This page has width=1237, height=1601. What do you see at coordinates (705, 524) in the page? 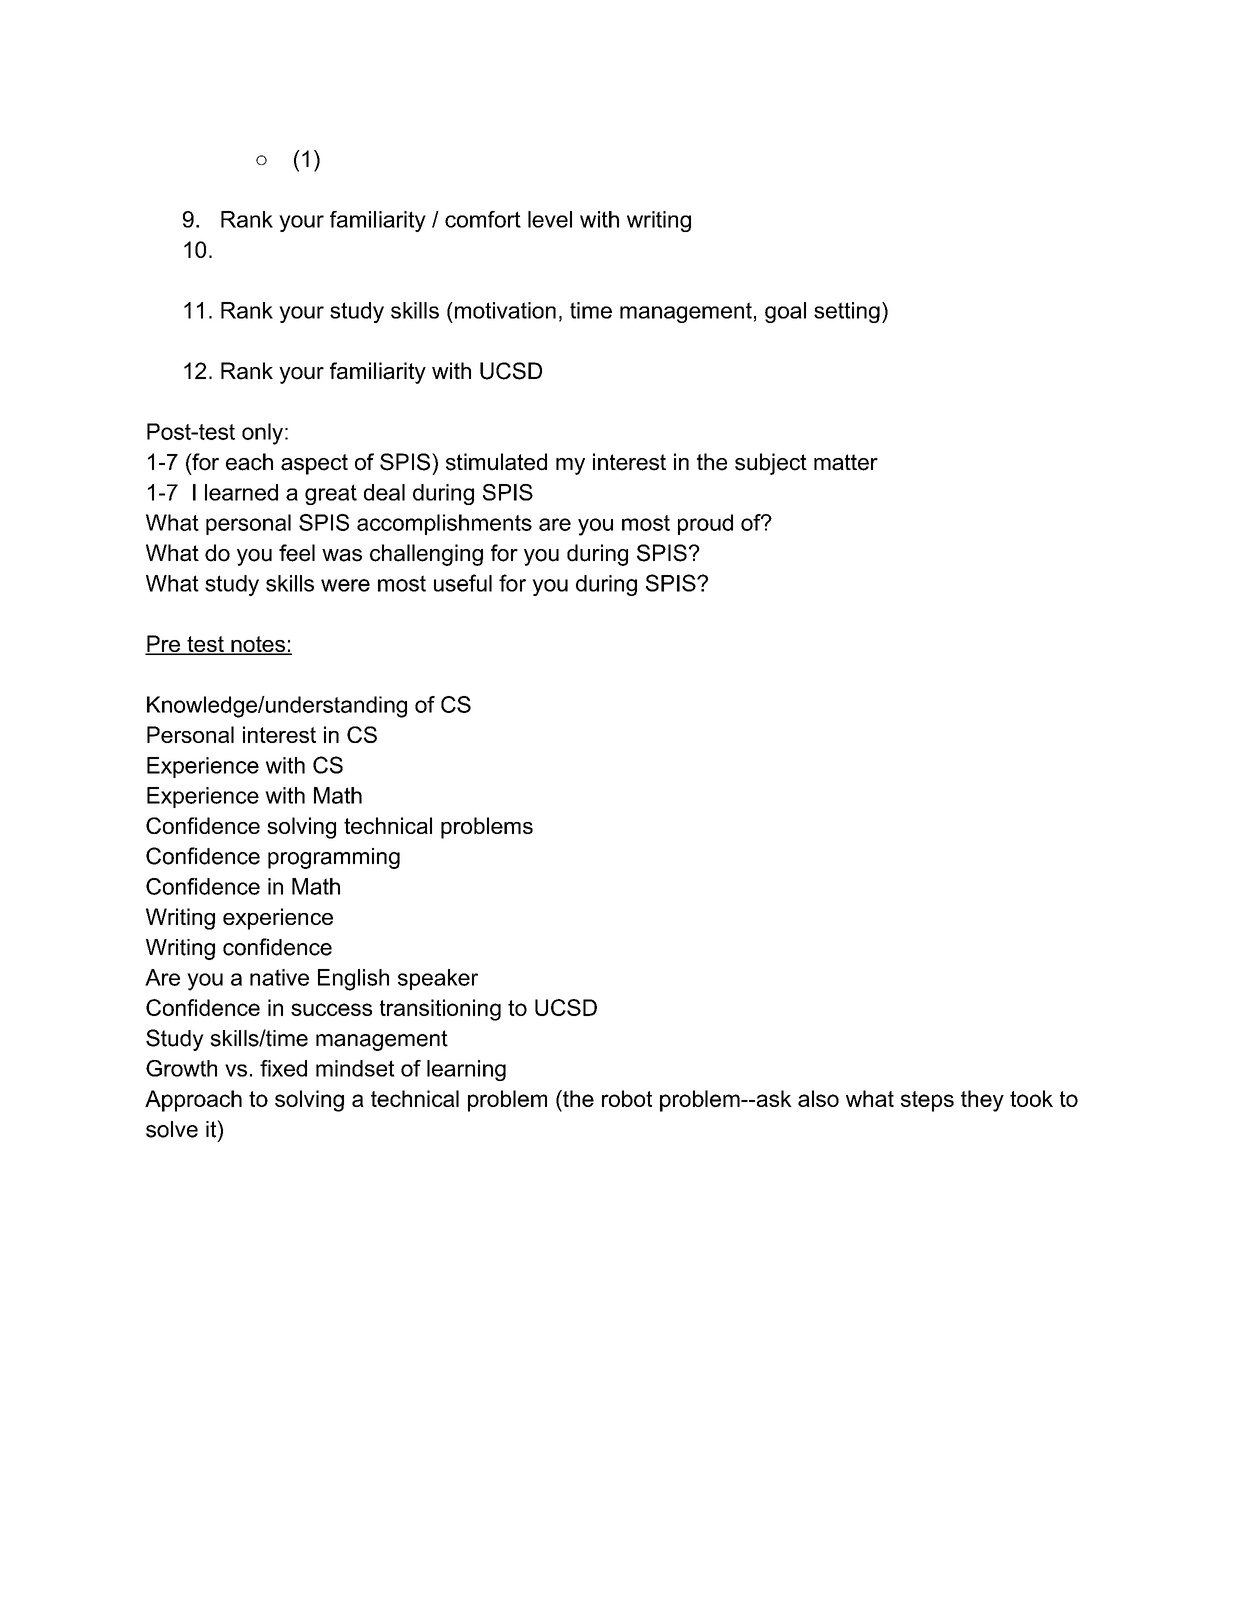
I see `proud` at bounding box center [705, 524].
